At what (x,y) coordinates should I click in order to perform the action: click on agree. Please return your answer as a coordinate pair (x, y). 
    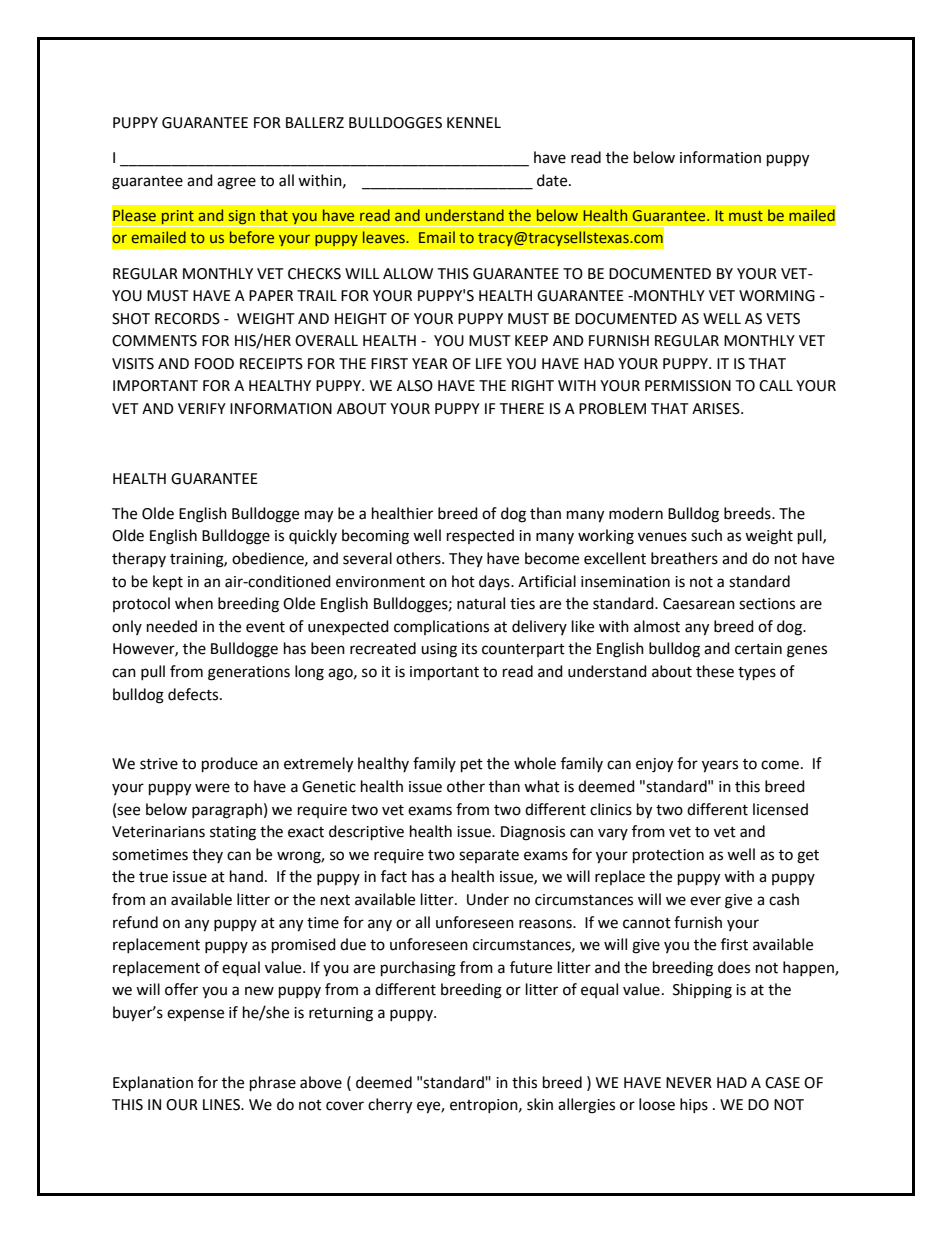
    Looking at the image, I should click on (236, 183).
